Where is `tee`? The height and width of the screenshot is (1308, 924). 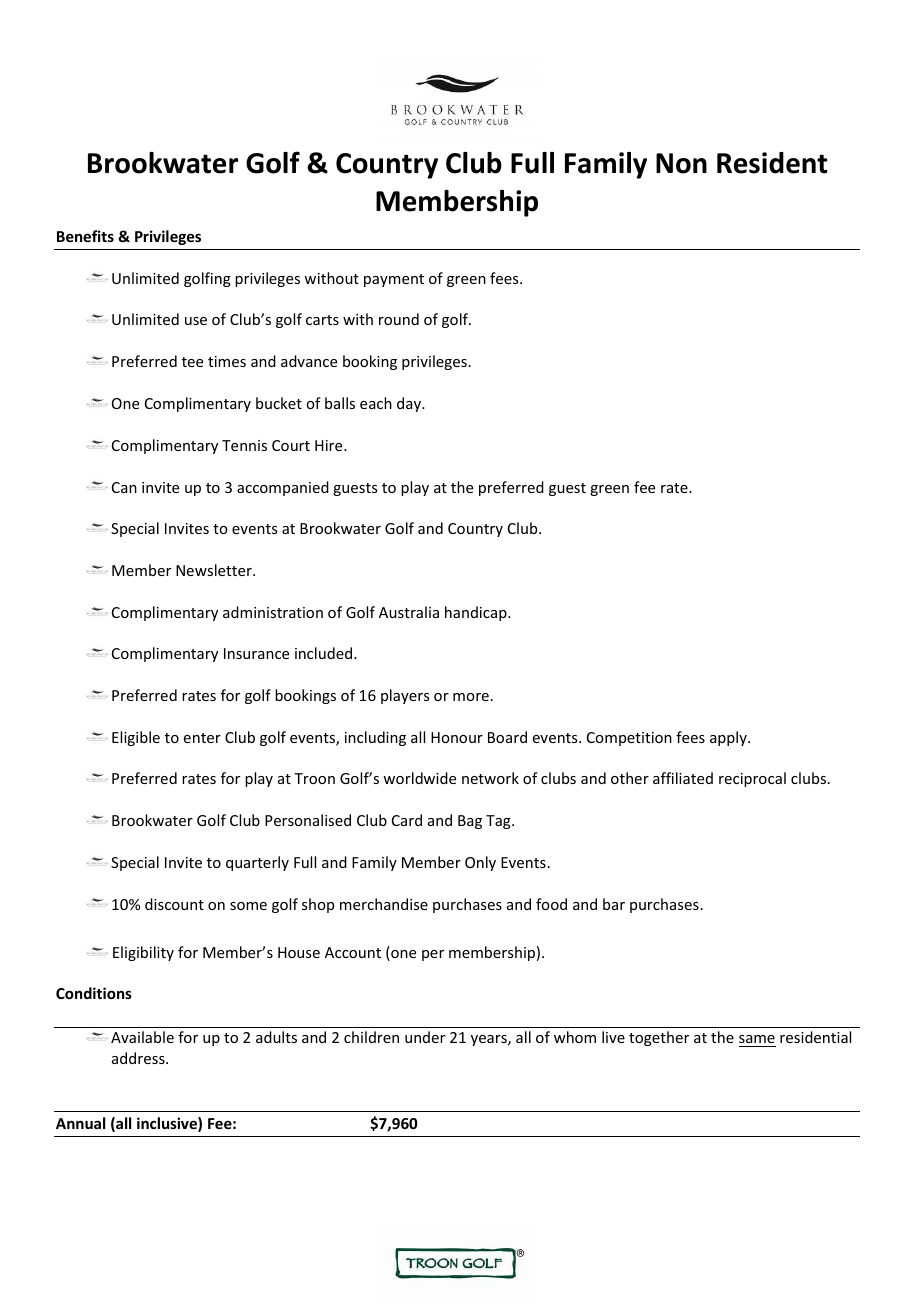 tee is located at coordinates (192, 362).
